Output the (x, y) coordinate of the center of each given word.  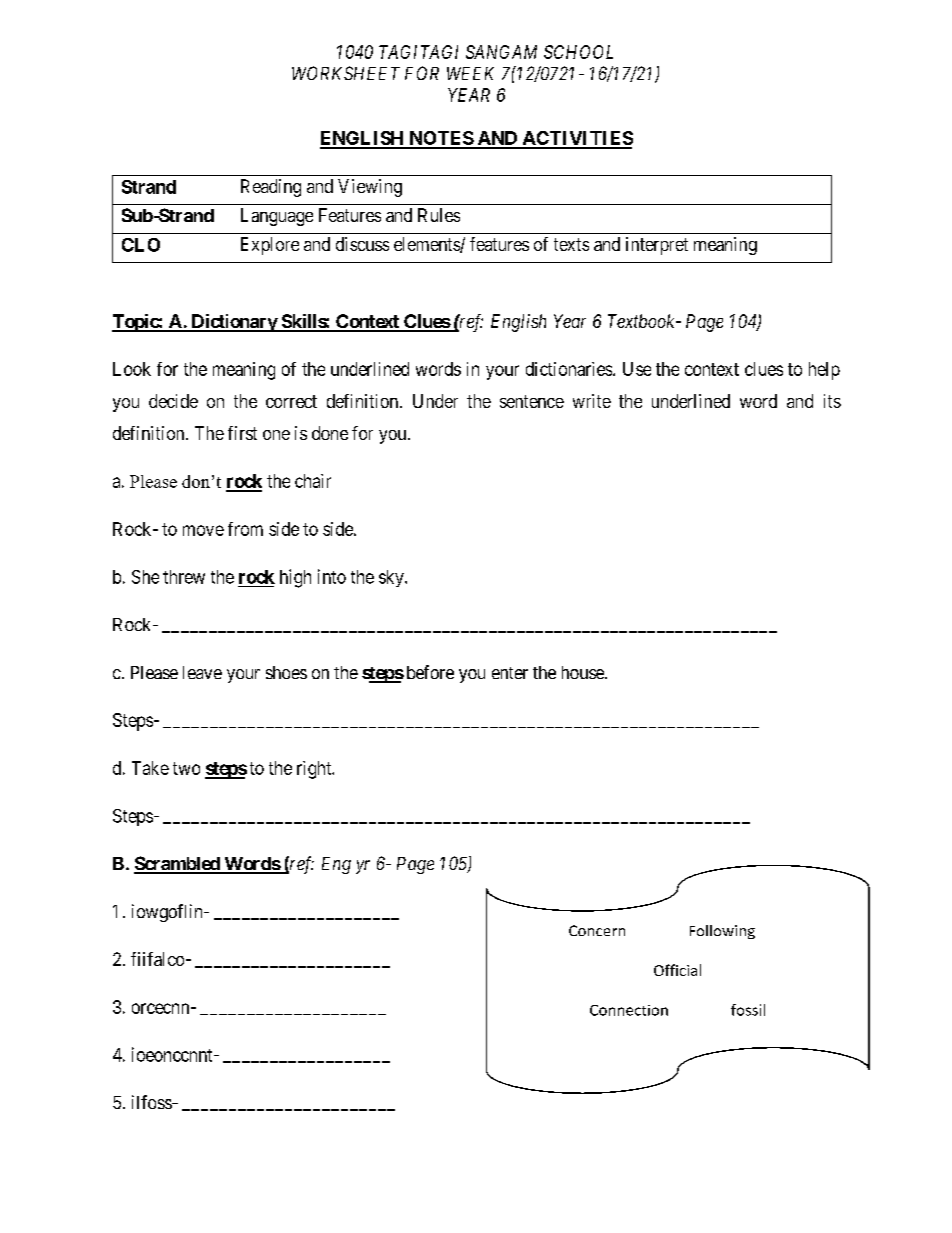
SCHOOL (578, 52)
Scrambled (178, 864)
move (203, 530)
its (832, 401)
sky (392, 578)
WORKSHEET (346, 73)
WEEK (470, 73)
